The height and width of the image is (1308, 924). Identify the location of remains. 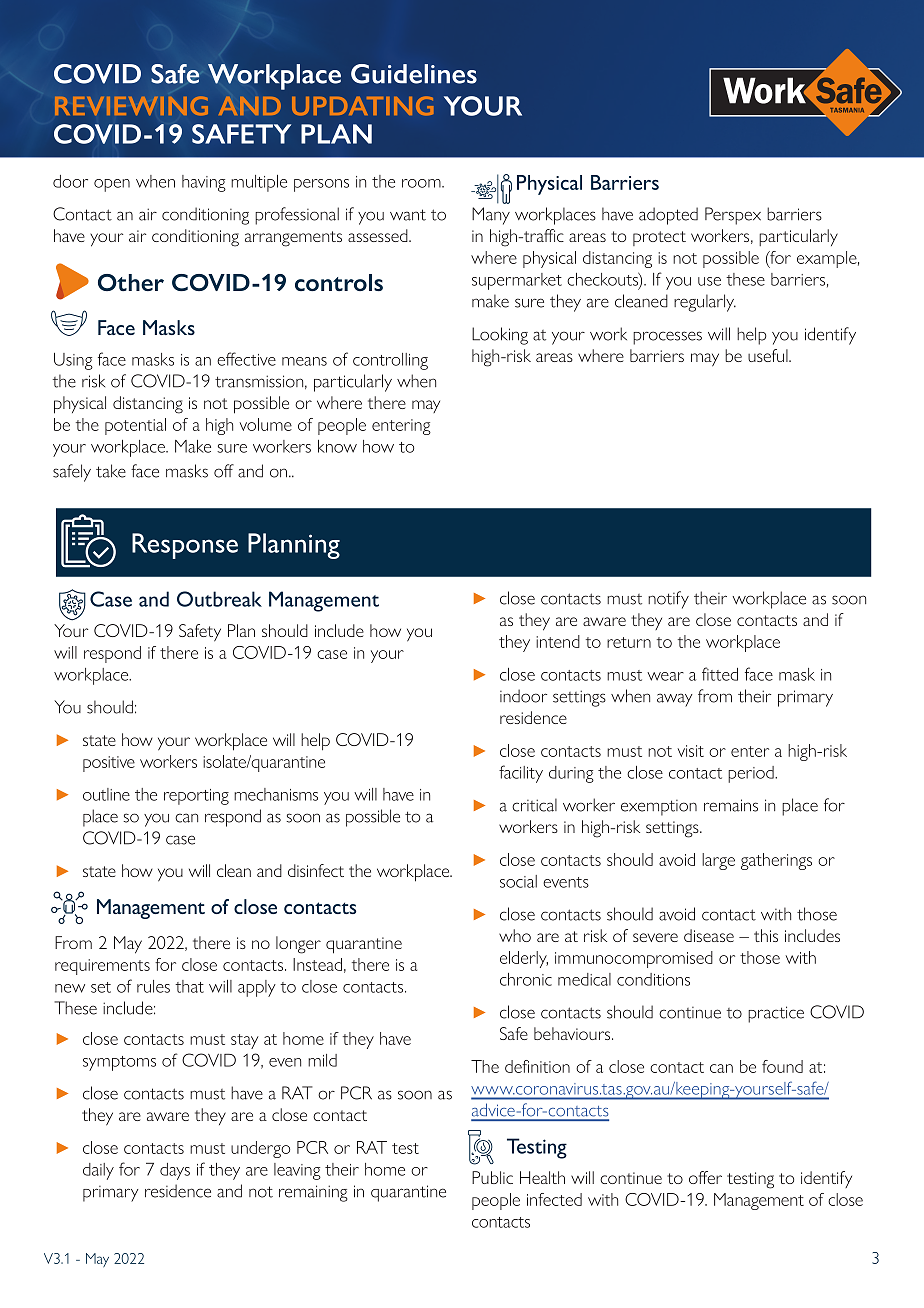
(731, 805).
